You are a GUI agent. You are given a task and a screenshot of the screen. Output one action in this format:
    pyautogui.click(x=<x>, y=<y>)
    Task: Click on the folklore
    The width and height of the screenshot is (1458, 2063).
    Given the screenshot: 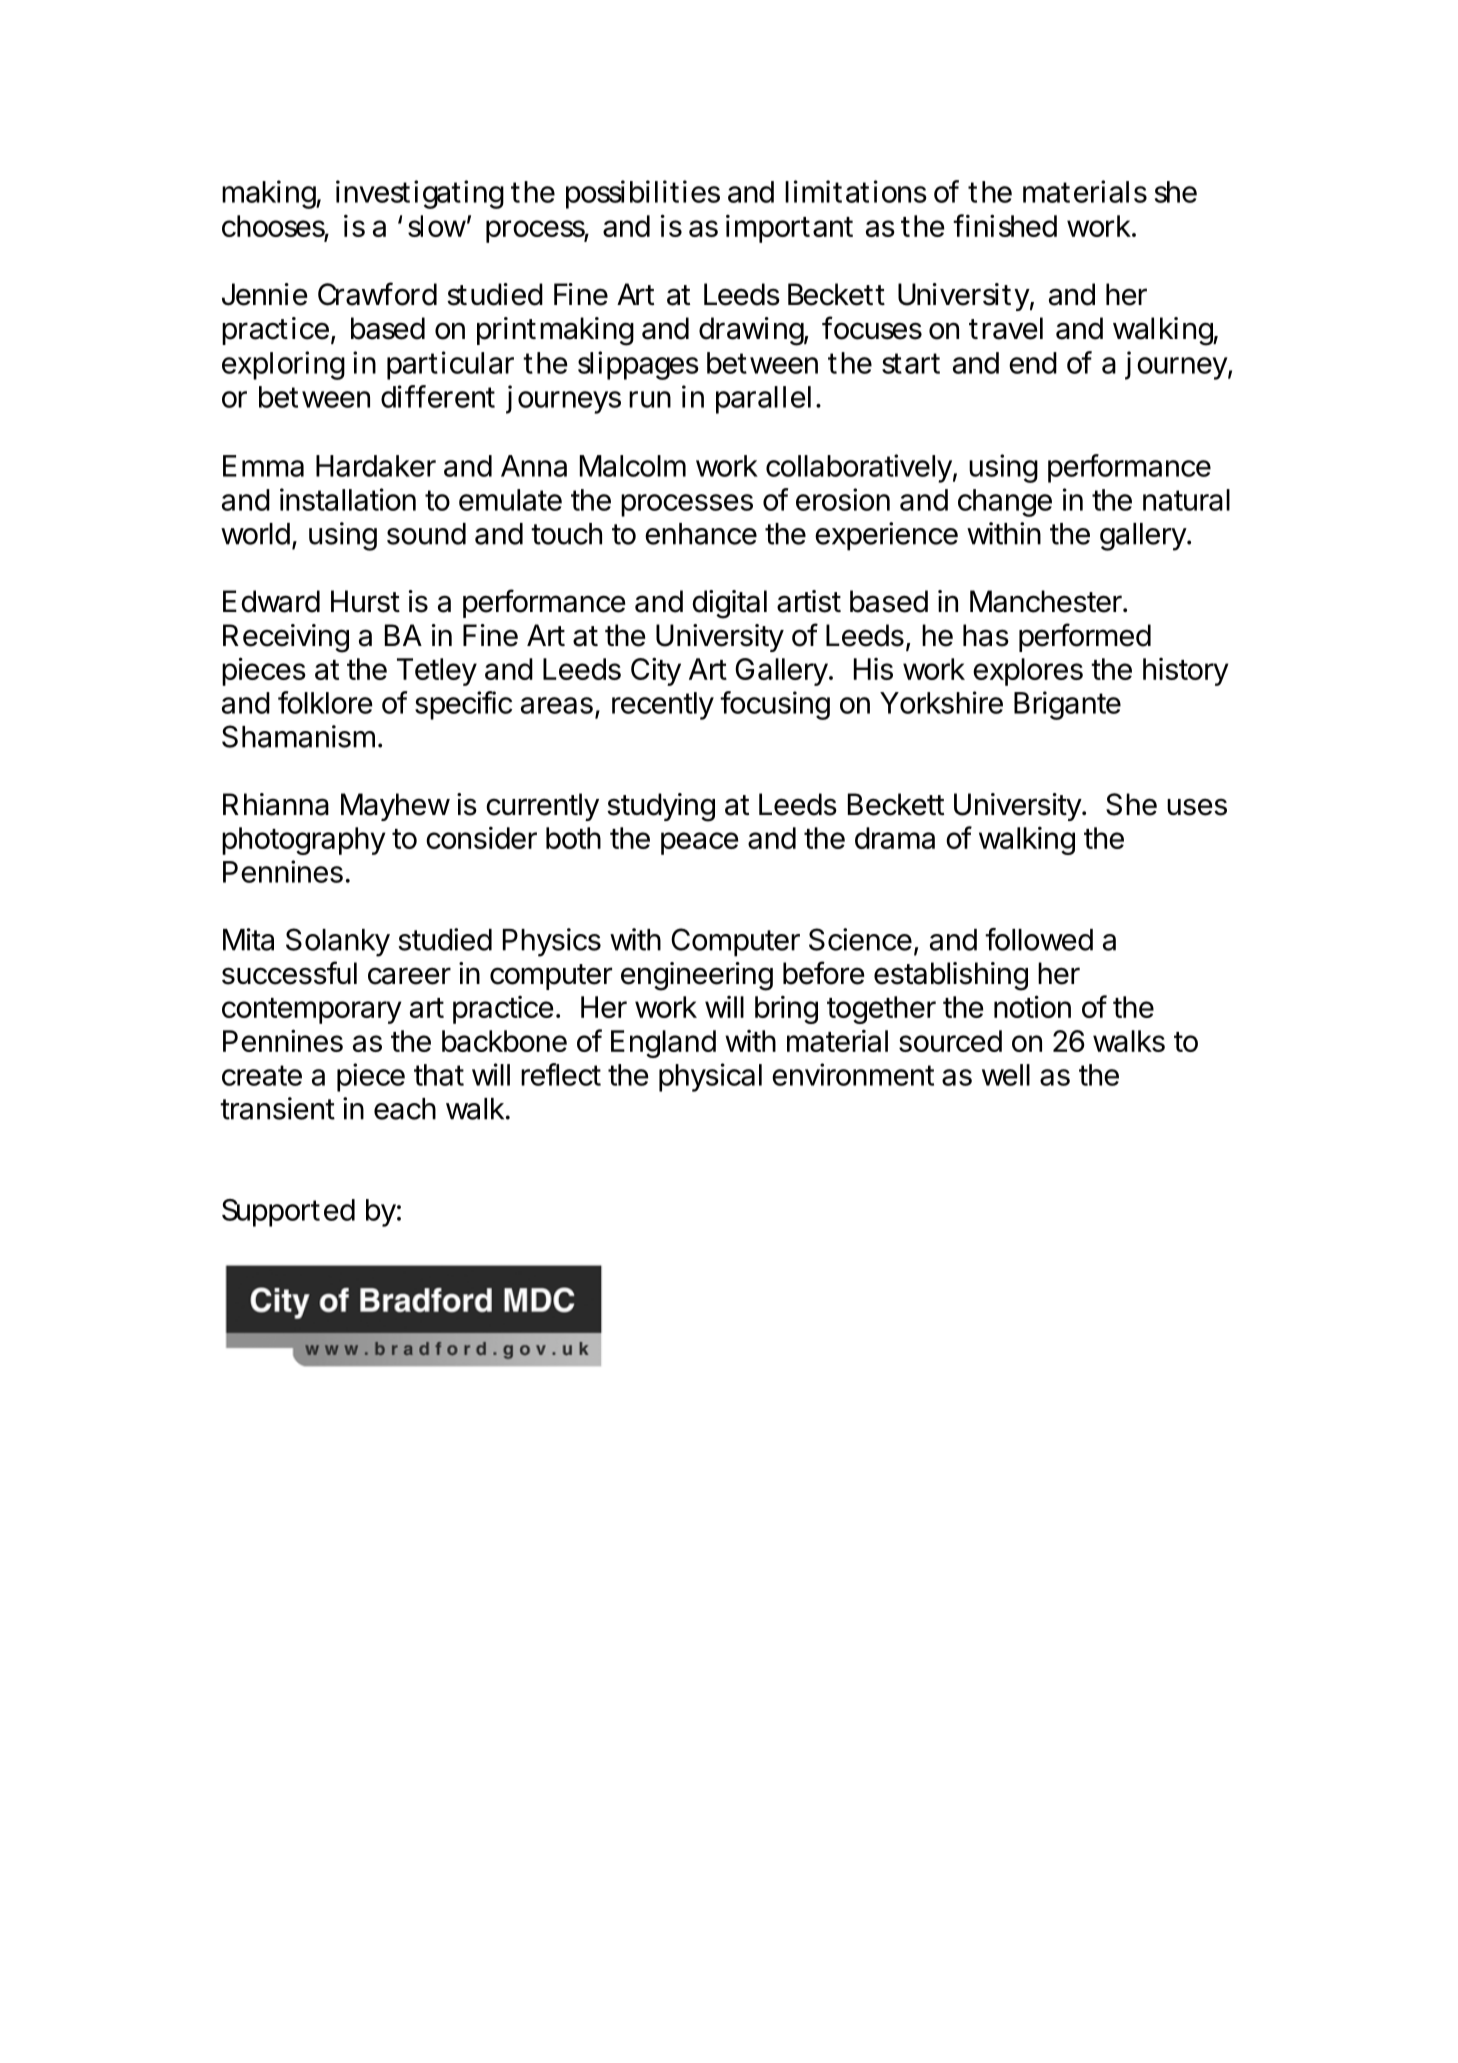 What is the action you would take?
    pyautogui.click(x=325, y=702)
